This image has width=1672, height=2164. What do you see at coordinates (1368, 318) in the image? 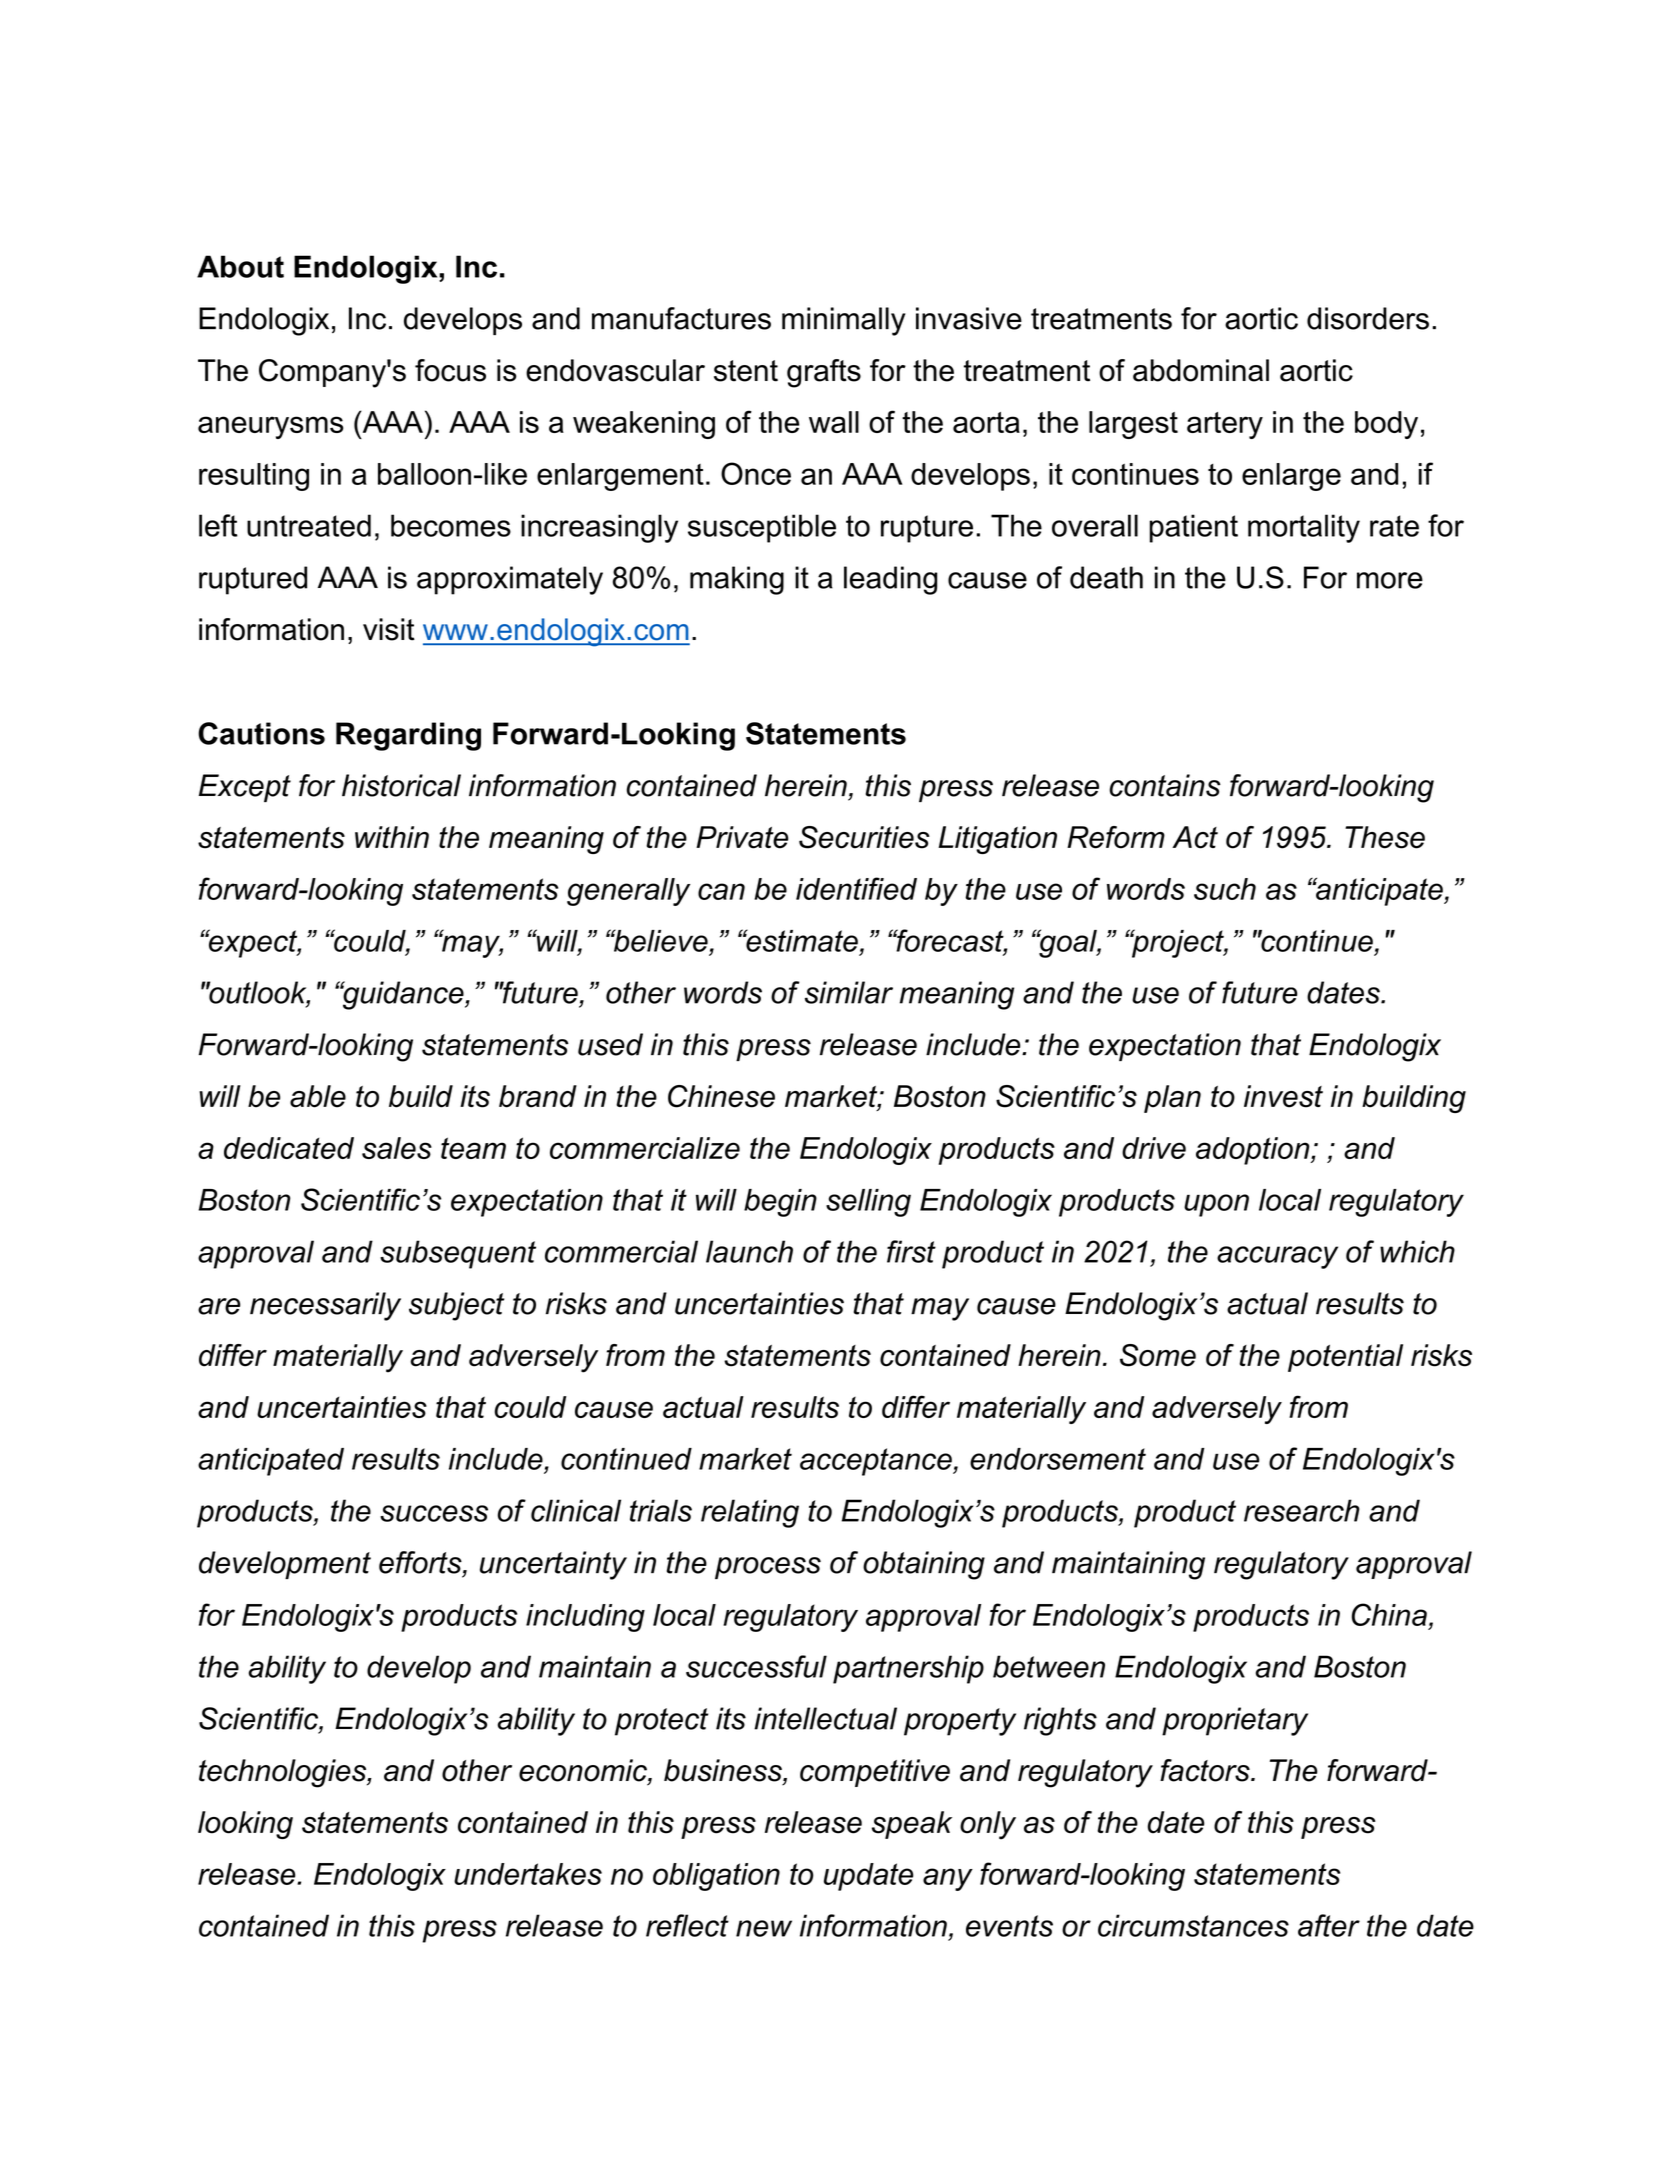
I see `disorders` at bounding box center [1368, 318].
